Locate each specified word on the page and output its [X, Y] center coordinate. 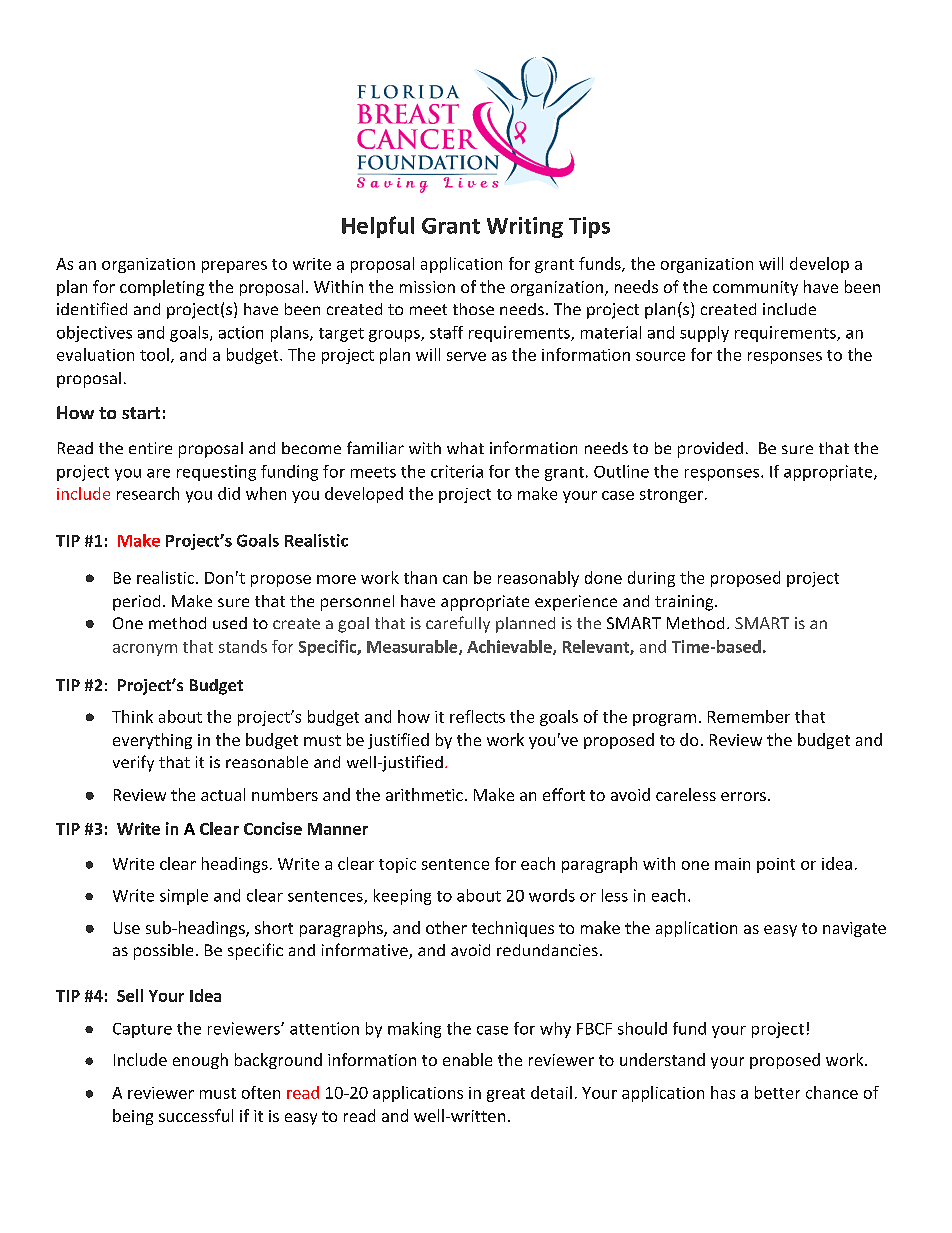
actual [223, 794]
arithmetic [424, 794]
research [148, 493]
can [455, 579]
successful [196, 1115]
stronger [671, 496]
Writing [525, 227]
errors [743, 796]
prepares [234, 267]
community [755, 288]
